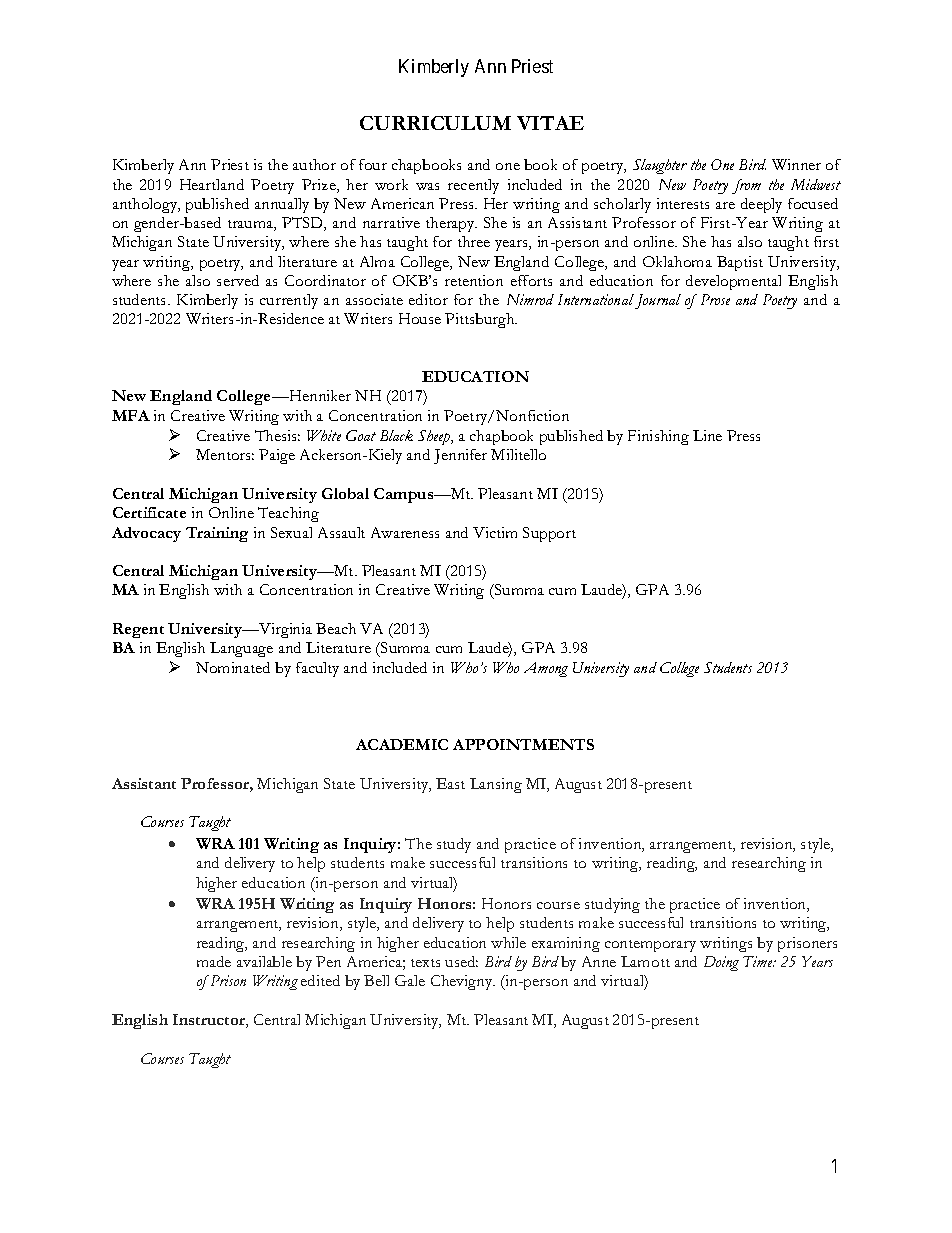 This document has width=952, height=1233. I want to click on Training, so click(217, 534).
